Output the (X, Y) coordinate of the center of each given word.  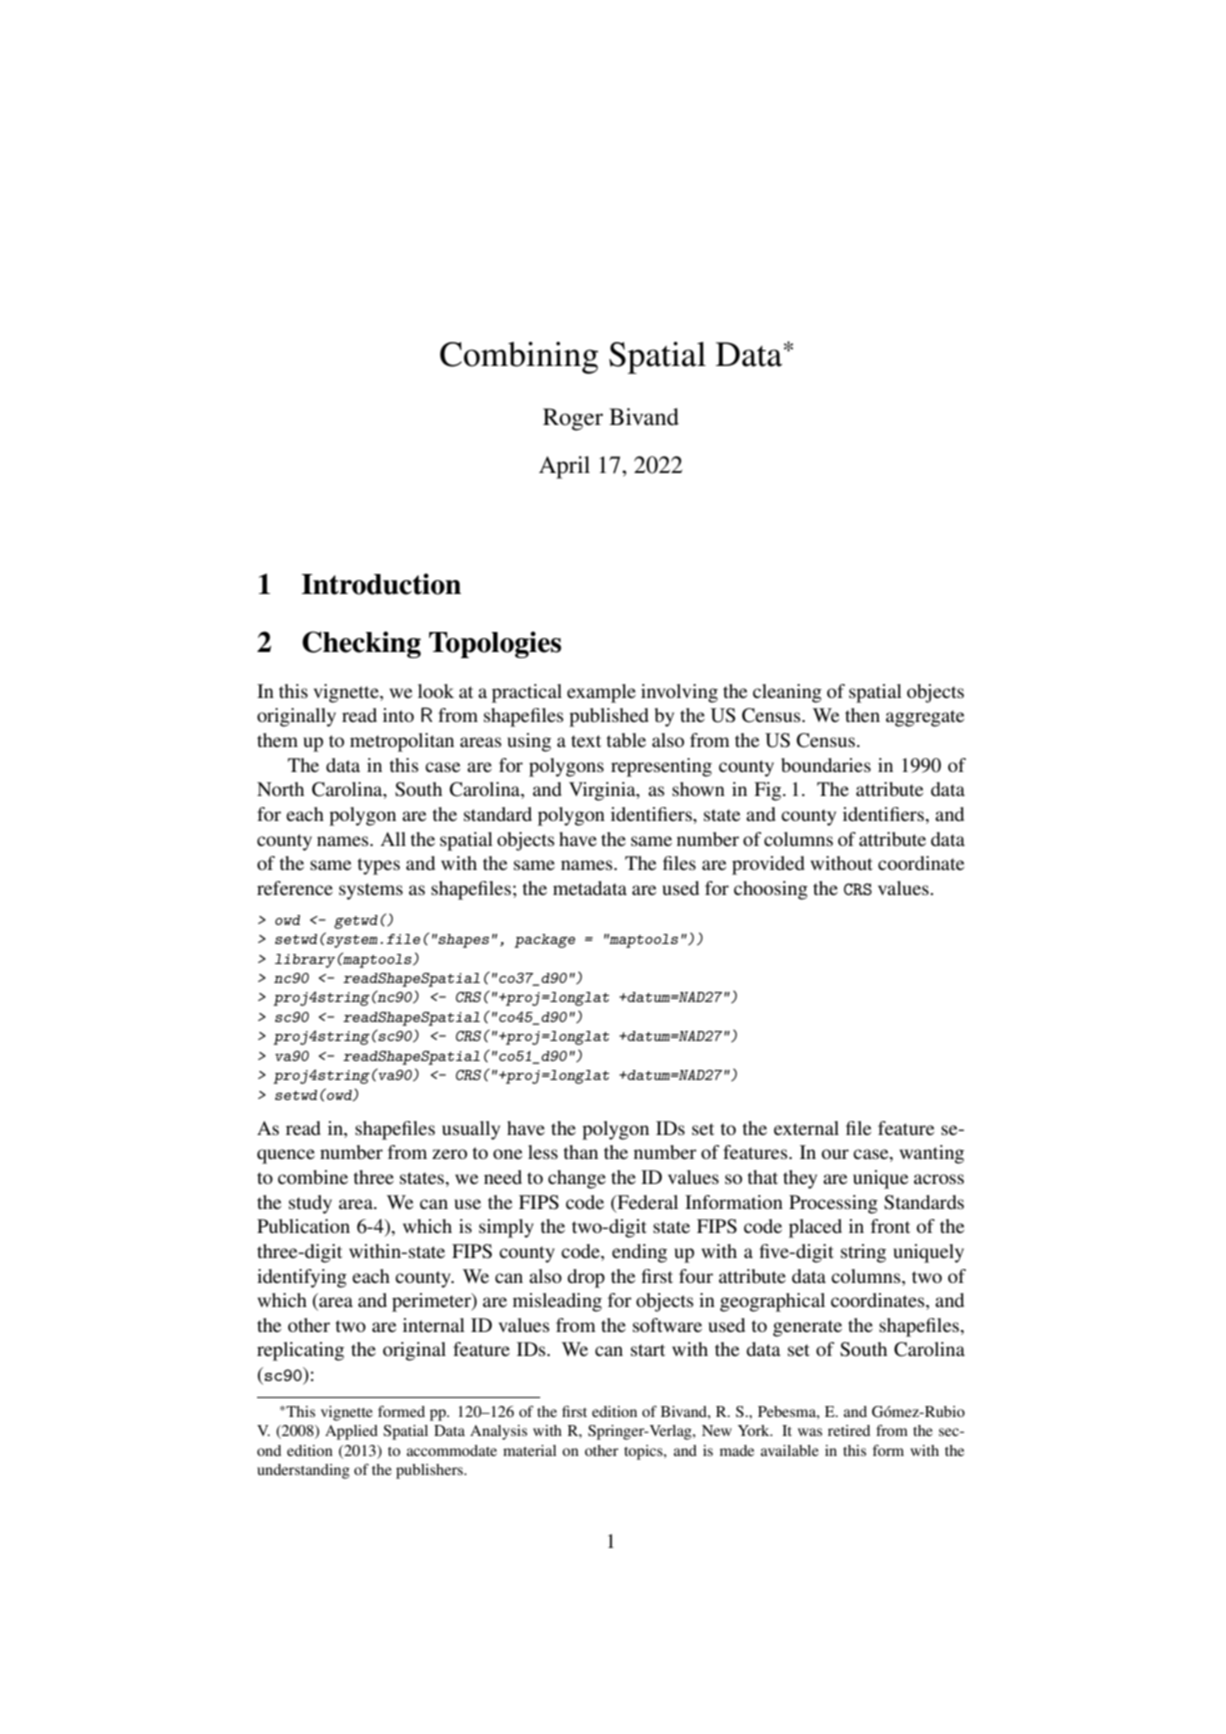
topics (644, 1452)
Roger (573, 419)
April (564, 467)
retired (849, 1430)
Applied (351, 1432)
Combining (519, 358)
